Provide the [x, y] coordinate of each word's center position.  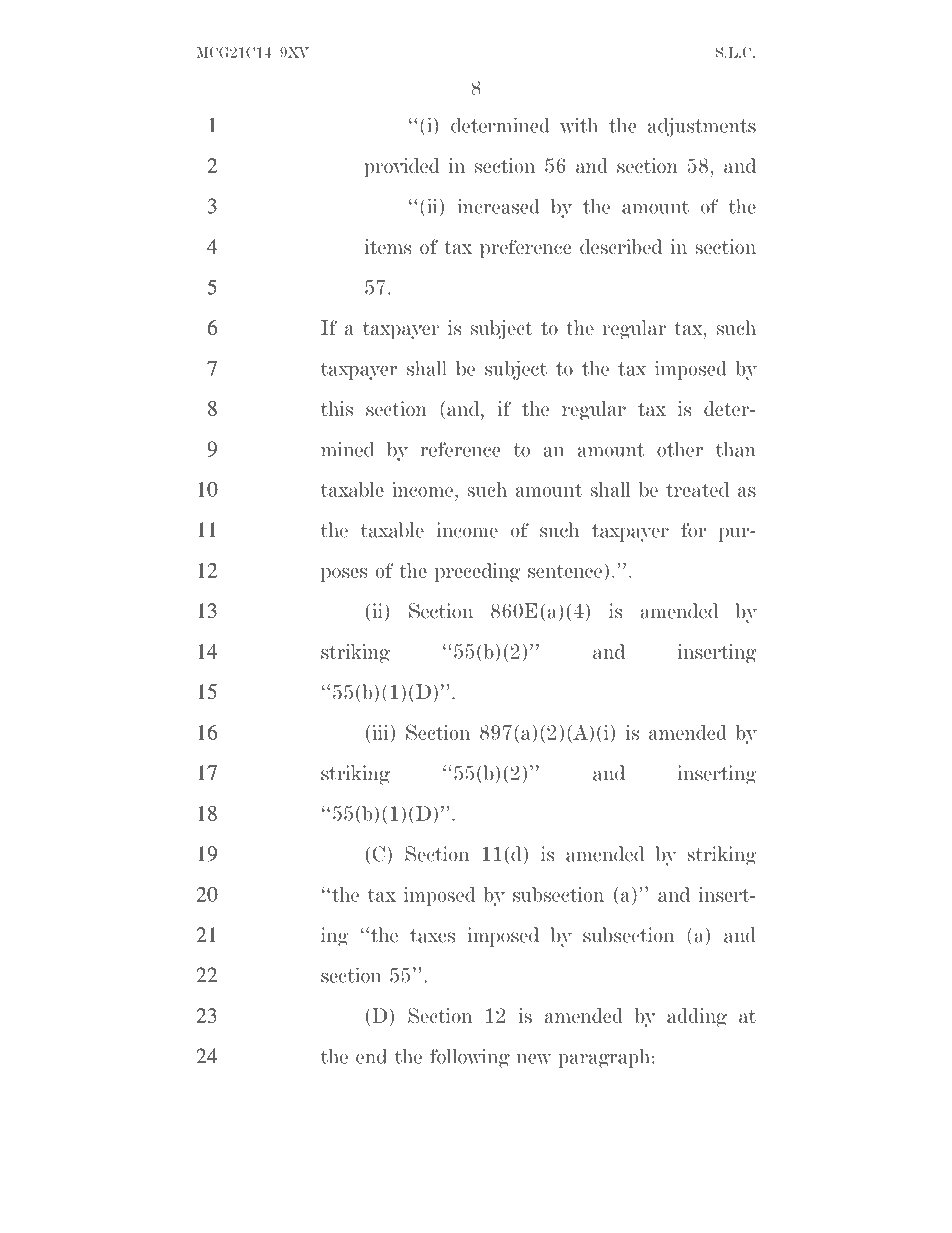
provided [402, 167]
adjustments [702, 127]
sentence [566, 570]
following [470, 1058]
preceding [477, 572]
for [693, 530]
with [579, 125]
